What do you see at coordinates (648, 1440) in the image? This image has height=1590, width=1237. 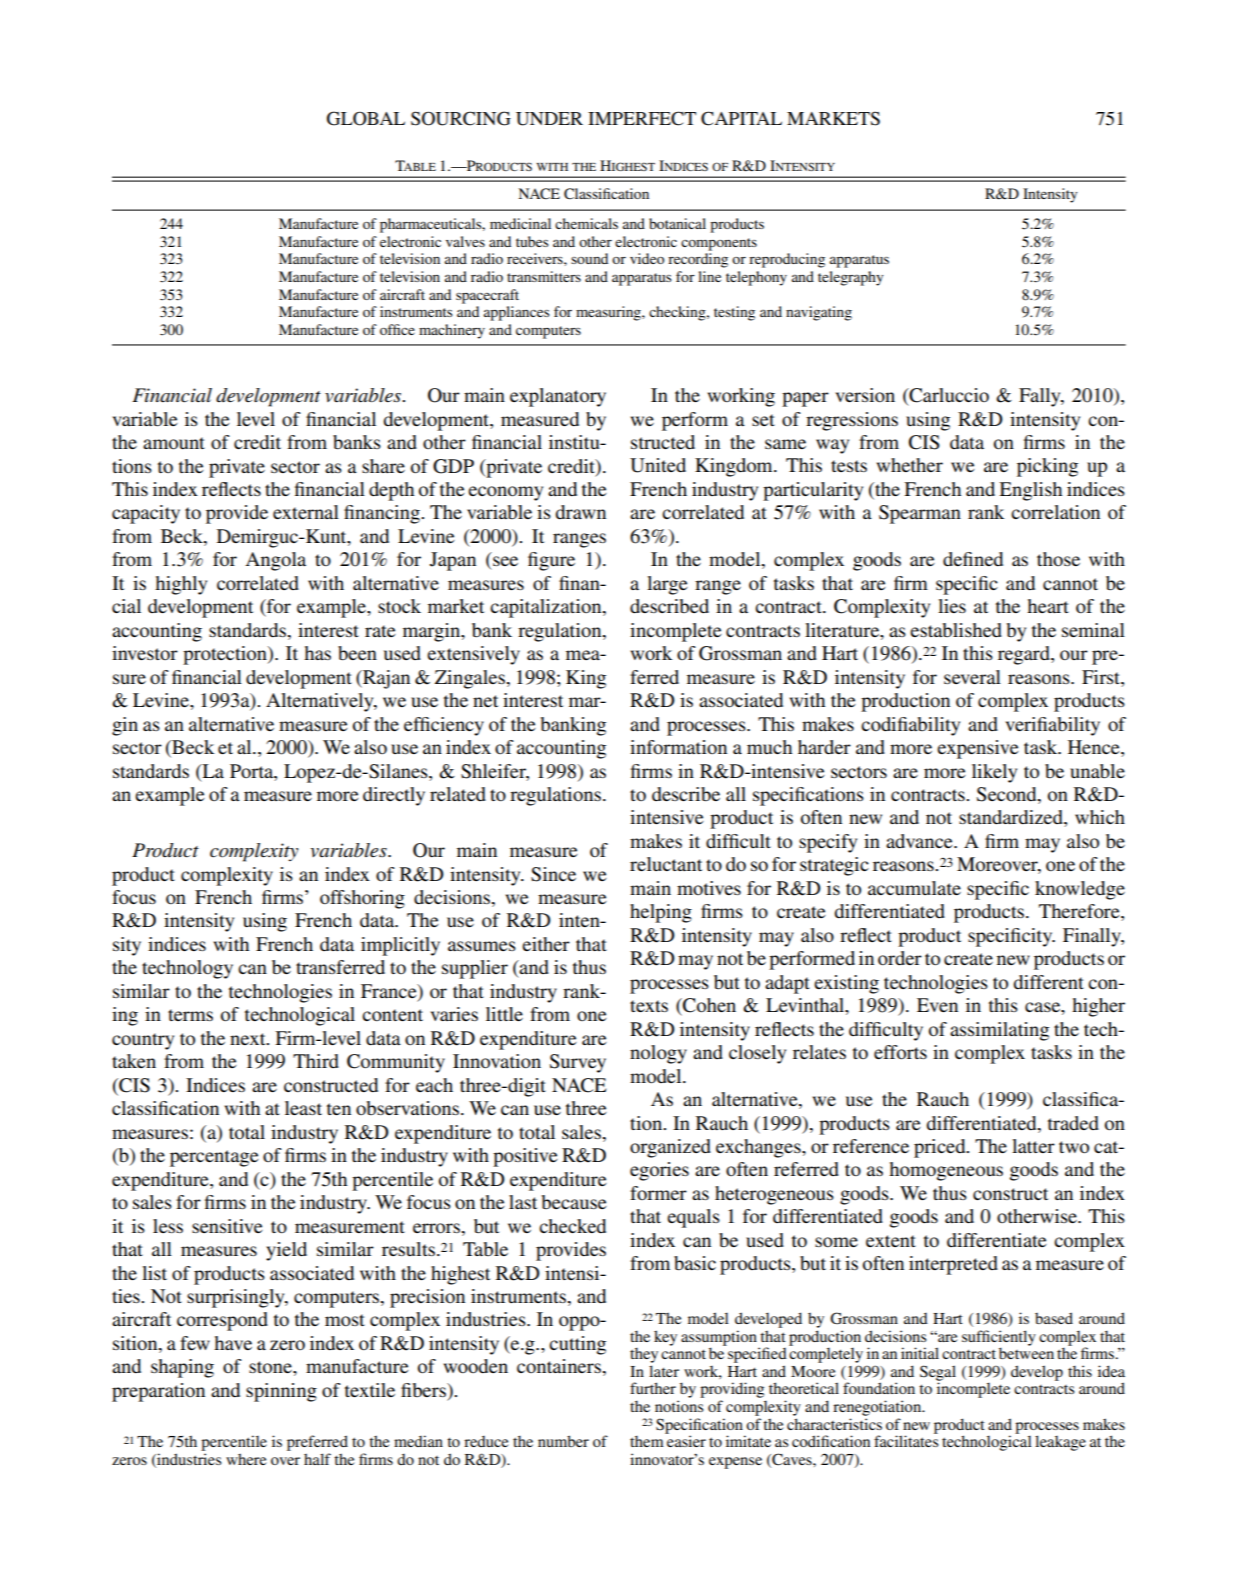 I see `them` at bounding box center [648, 1440].
